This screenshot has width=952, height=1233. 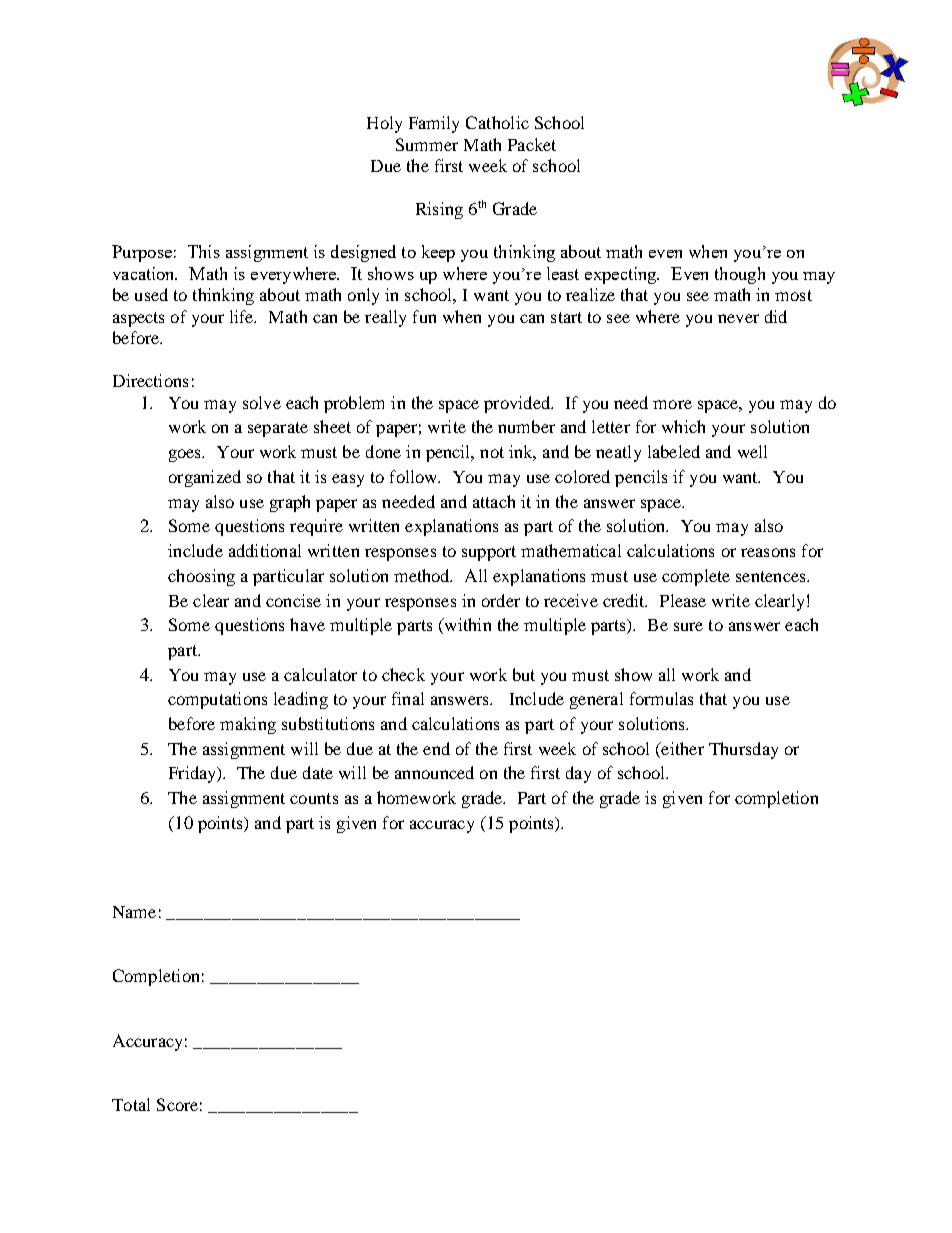 I want to click on This, so click(x=204, y=251).
